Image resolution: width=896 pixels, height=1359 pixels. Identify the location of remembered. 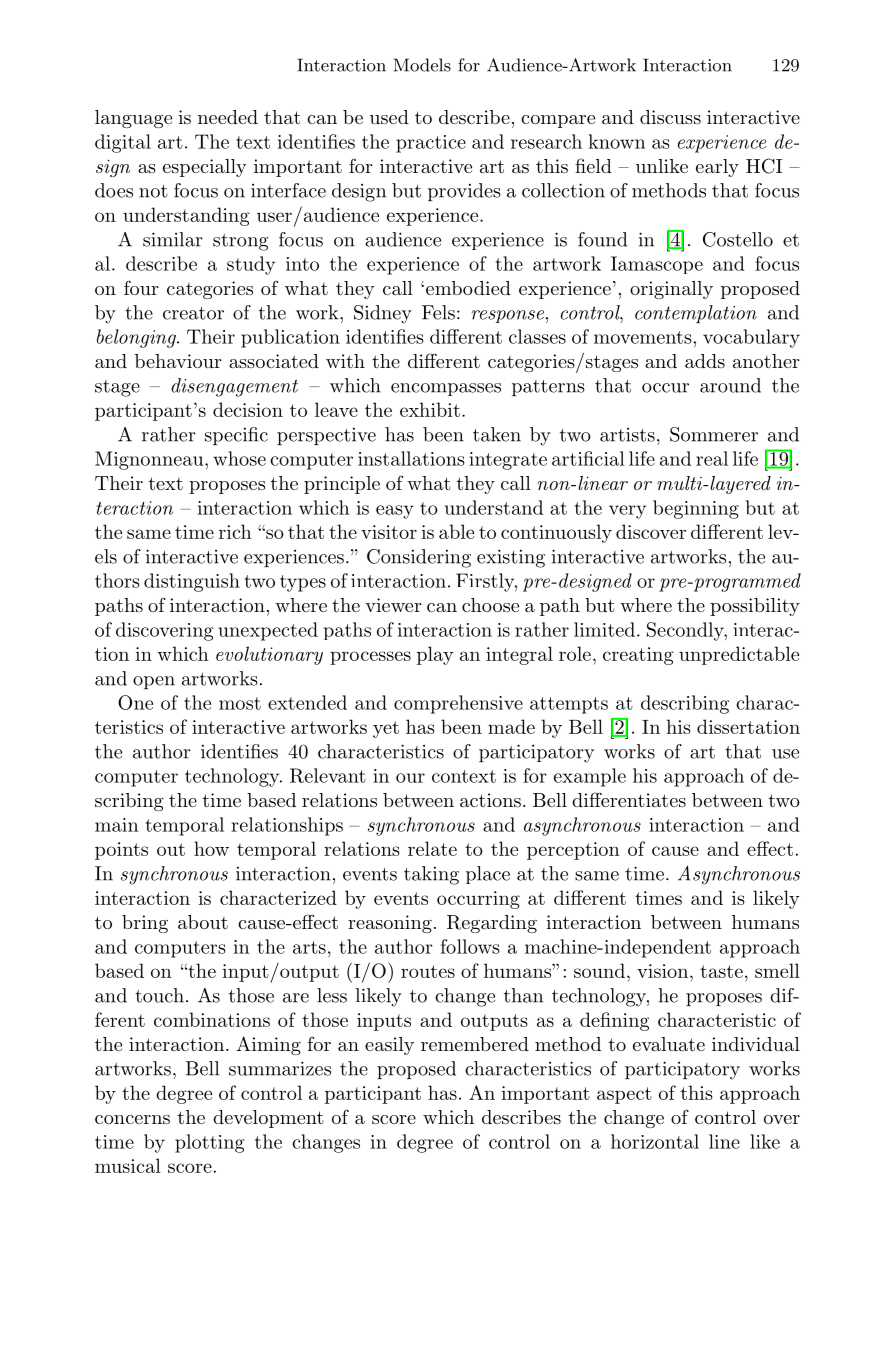
(475, 1044).
